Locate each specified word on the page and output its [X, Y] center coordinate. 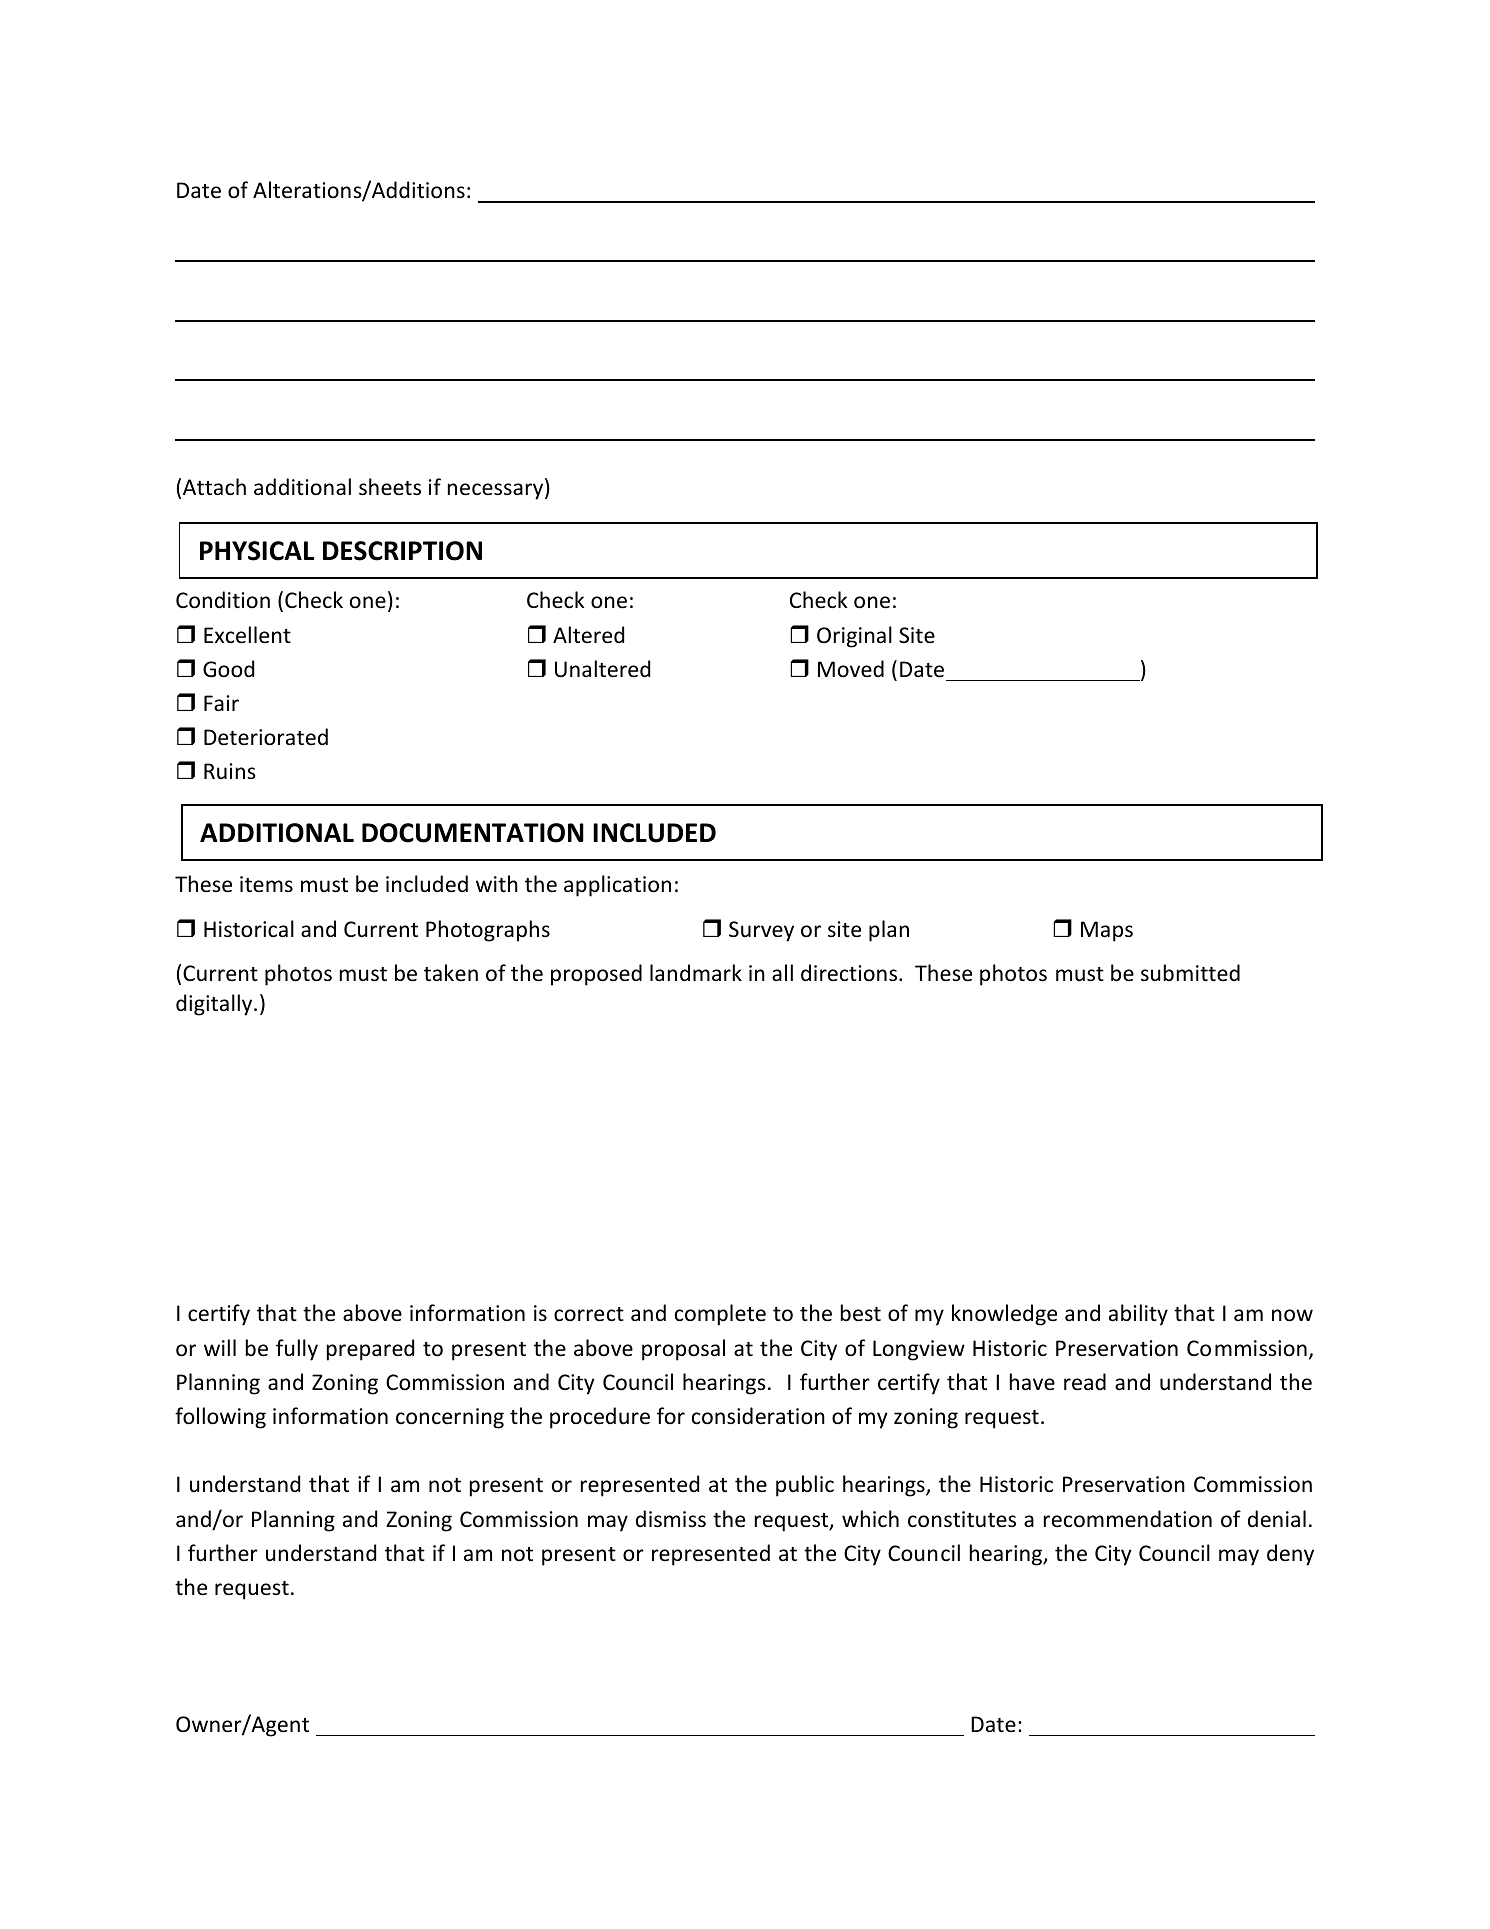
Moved [851, 668]
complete [720, 1315]
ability [1138, 1315]
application [617, 886]
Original [854, 637]
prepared [370, 1350]
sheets [390, 487]
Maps [1107, 931]
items [266, 884]
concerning [450, 1418]
